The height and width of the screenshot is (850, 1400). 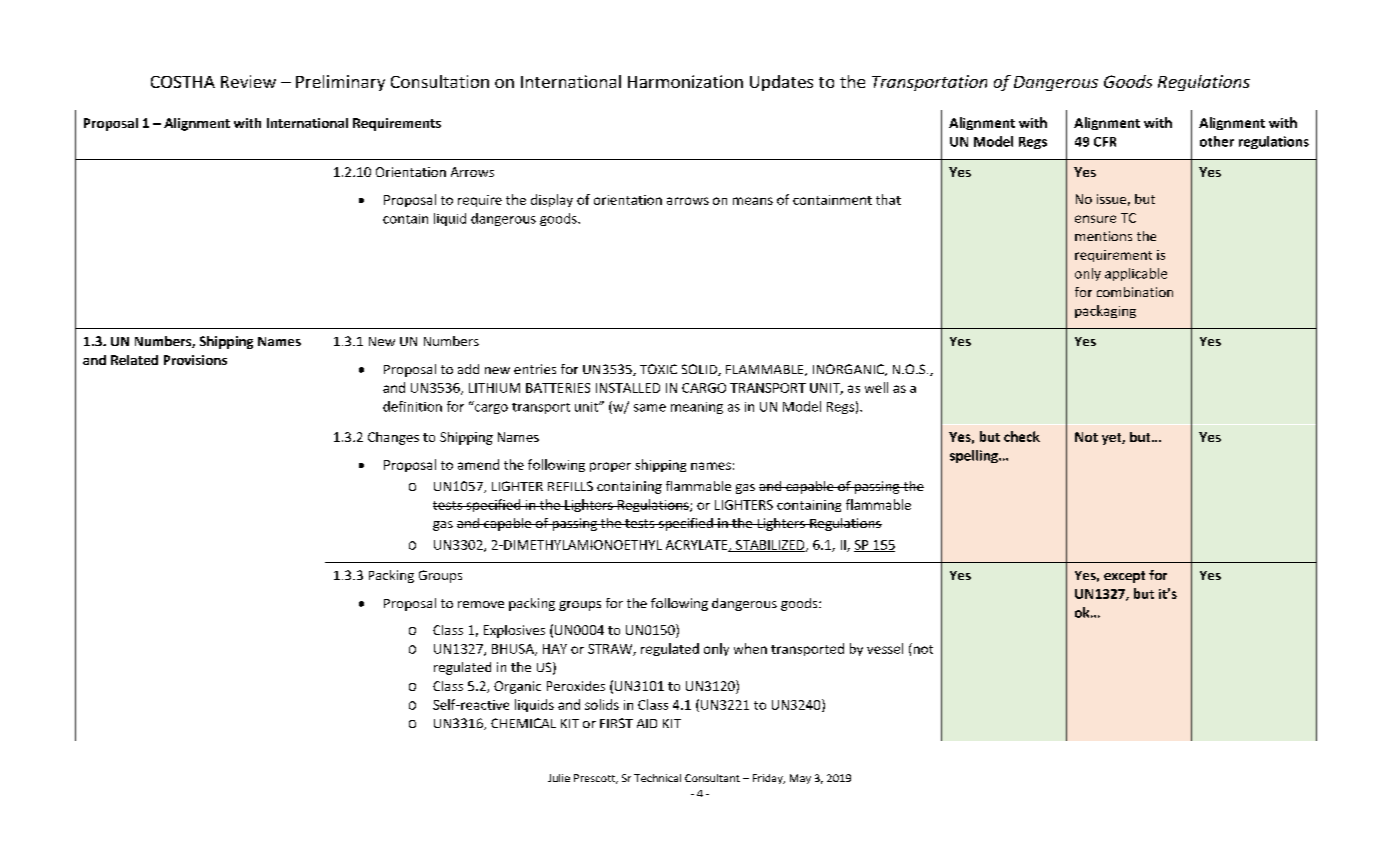 What do you see at coordinates (770, 546) in the screenshot?
I see `STABILIZED` at bounding box center [770, 546].
